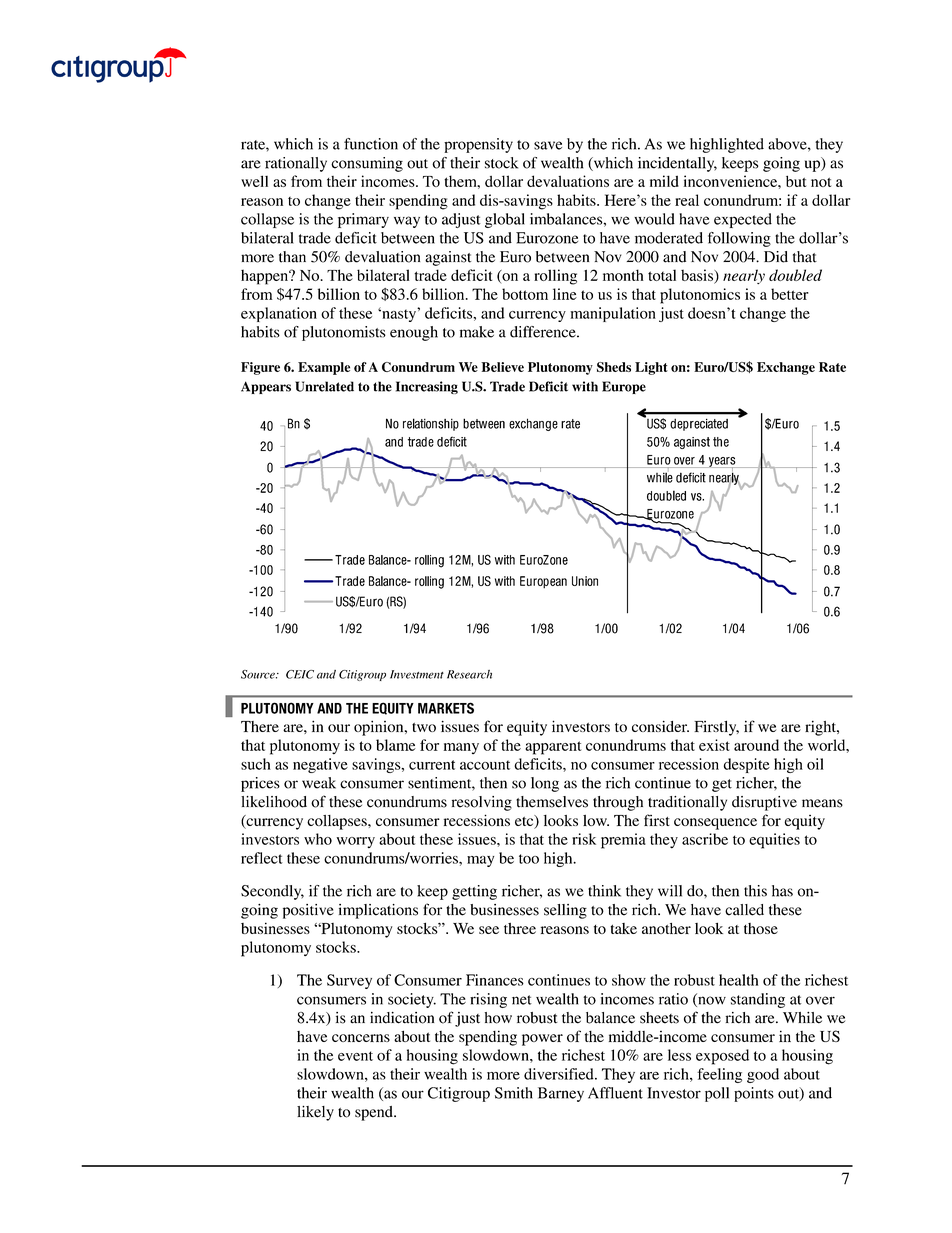 The image size is (952, 1233). What do you see at coordinates (545, 784) in the screenshot?
I see `long` at bounding box center [545, 784].
